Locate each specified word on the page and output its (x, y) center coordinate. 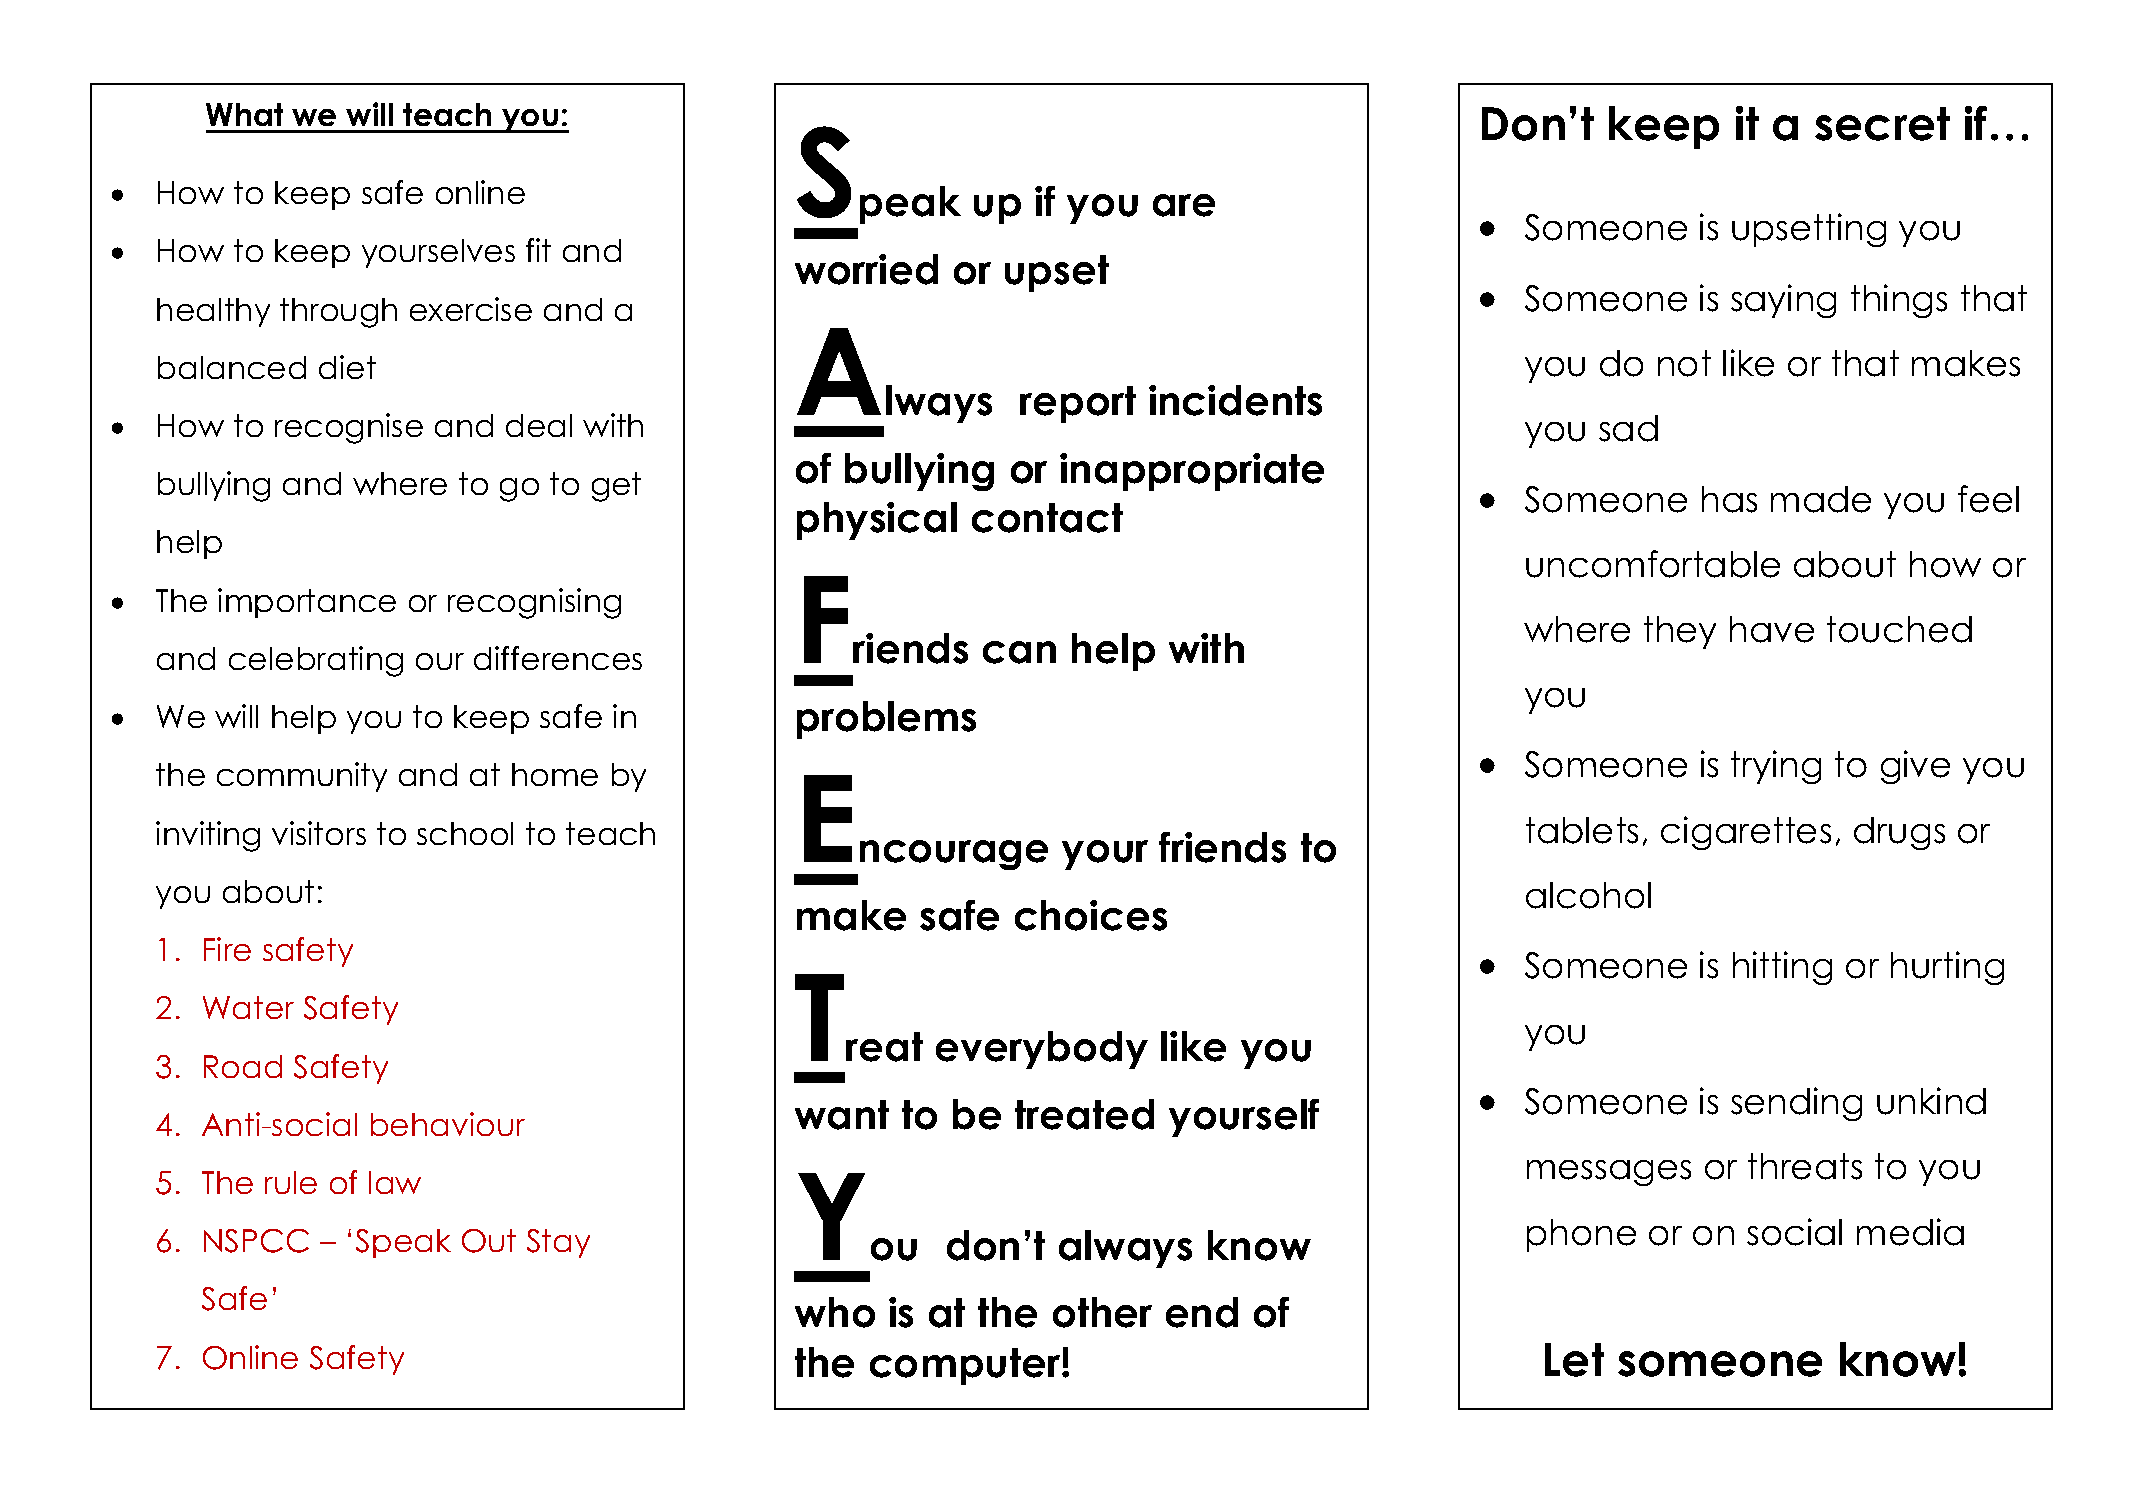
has (1729, 499)
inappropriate (1192, 472)
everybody (1042, 1050)
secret (1882, 124)
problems (886, 720)
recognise (349, 428)
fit (538, 250)
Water (248, 1007)
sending (1796, 1104)
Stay (558, 1243)
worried (866, 269)
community (302, 777)
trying (1776, 767)
